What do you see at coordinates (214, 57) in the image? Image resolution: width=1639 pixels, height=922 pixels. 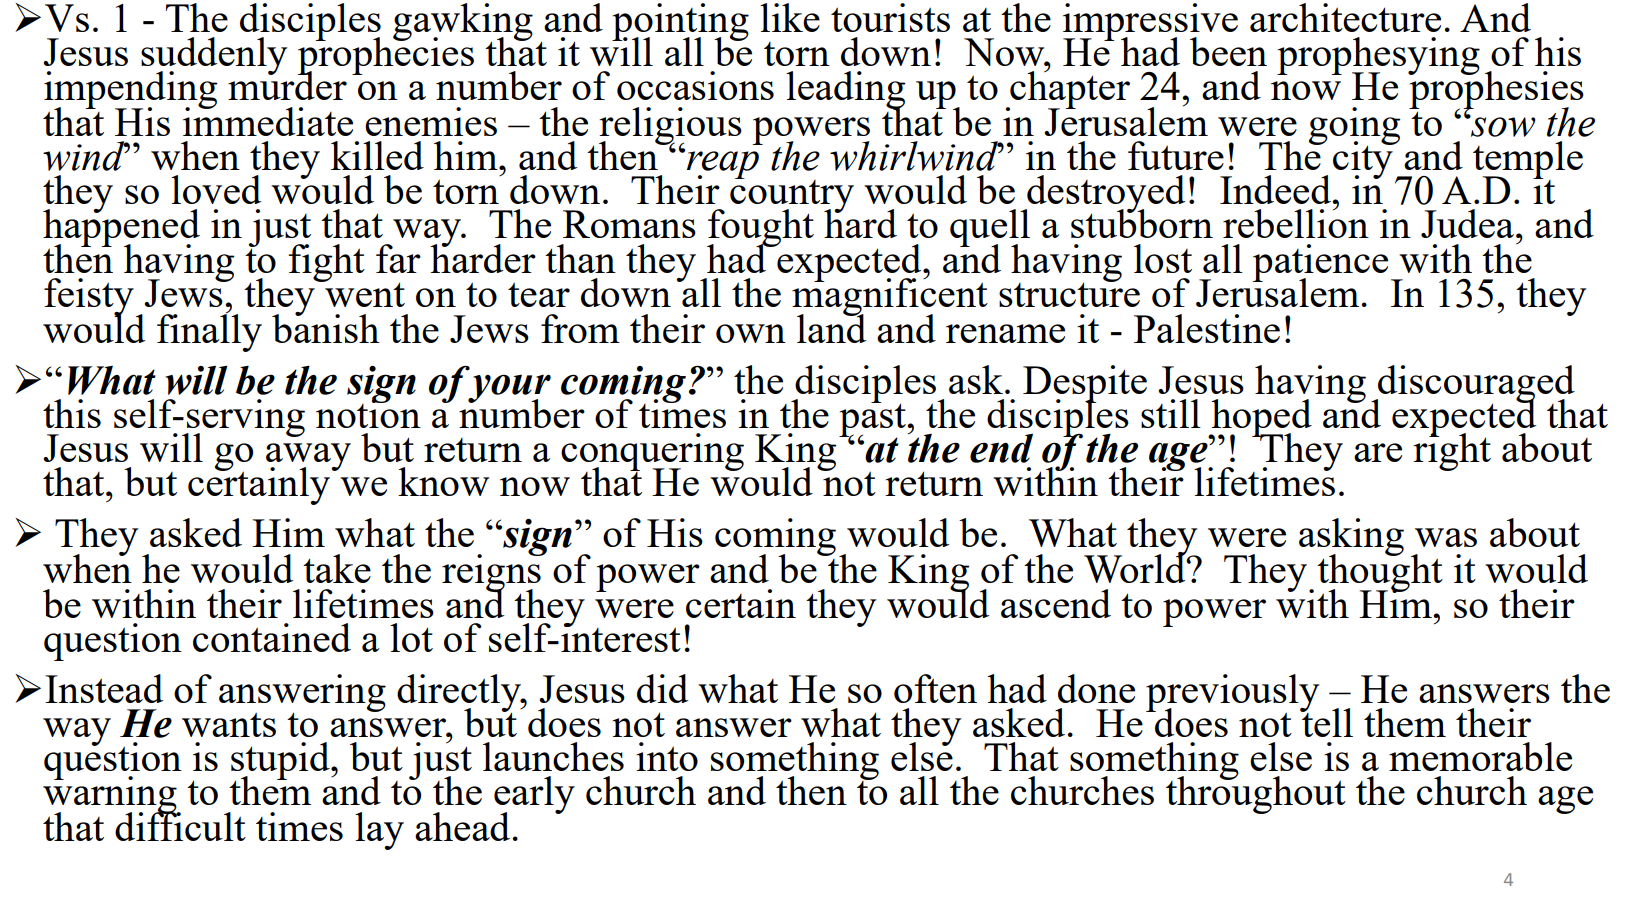 I see `suddenly` at bounding box center [214, 57].
